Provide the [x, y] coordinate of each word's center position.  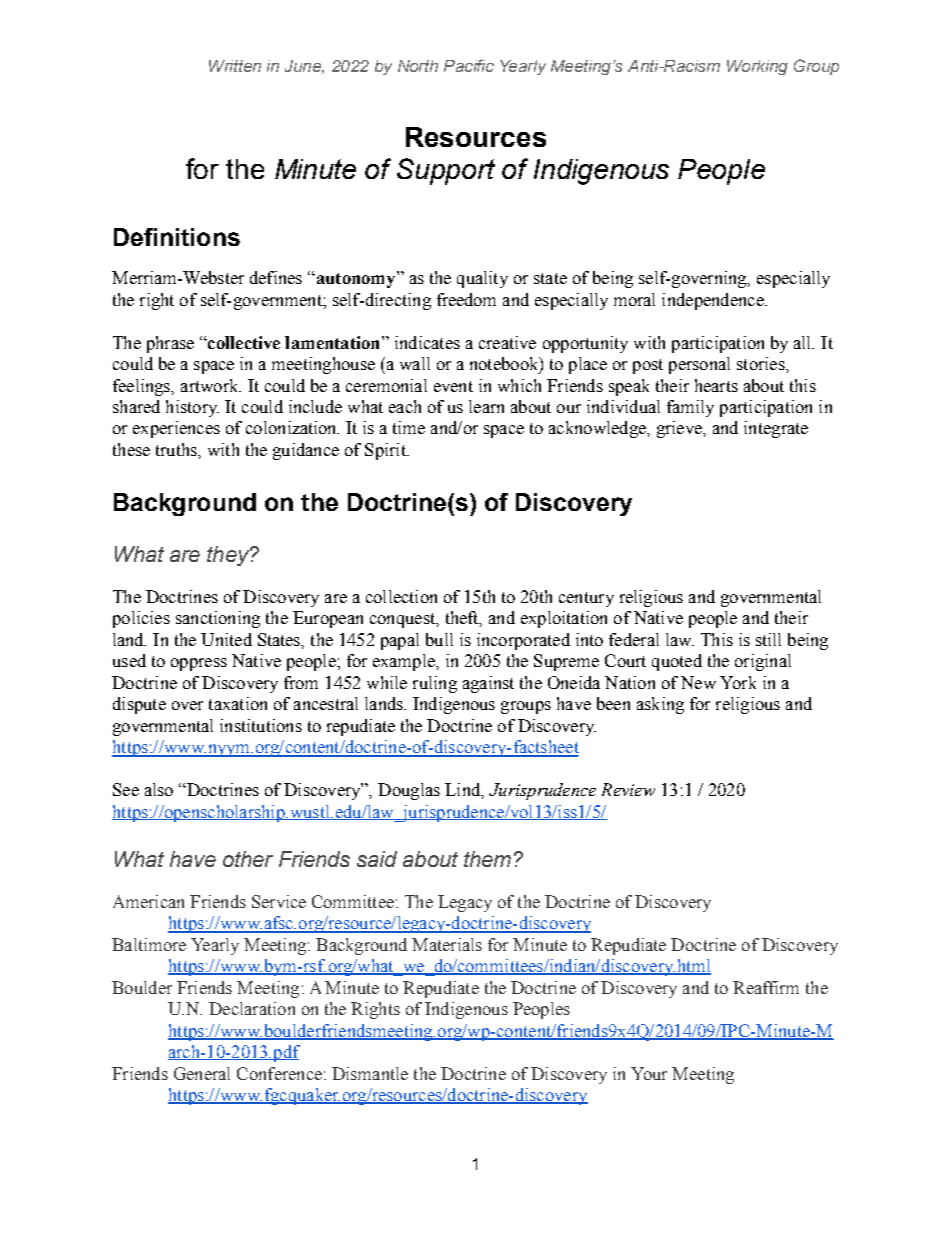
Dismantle [370, 1073]
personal [699, 365]
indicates [427, 342]
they [229, 556]
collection [401, 596]
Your [649, 1073]
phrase [170, 344]
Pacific [469, 65]
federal [634, 639]
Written [235, 66]
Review [628, 789]
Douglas [409, 791]
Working [757, 67]
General [202, 1073]
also [159, 789]
